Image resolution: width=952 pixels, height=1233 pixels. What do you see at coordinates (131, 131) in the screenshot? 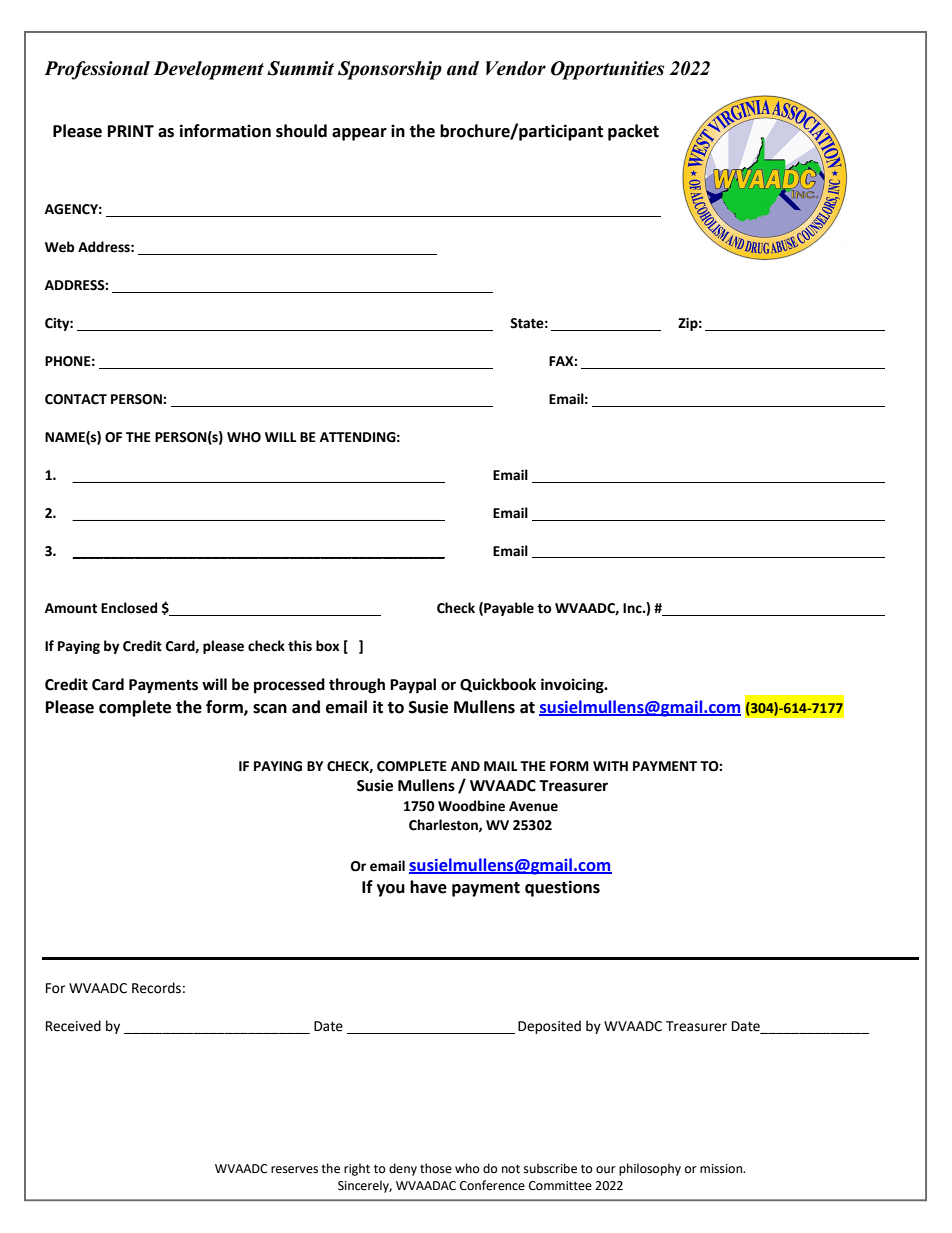
I see `PRINT` at bounding box center [131, 131].
